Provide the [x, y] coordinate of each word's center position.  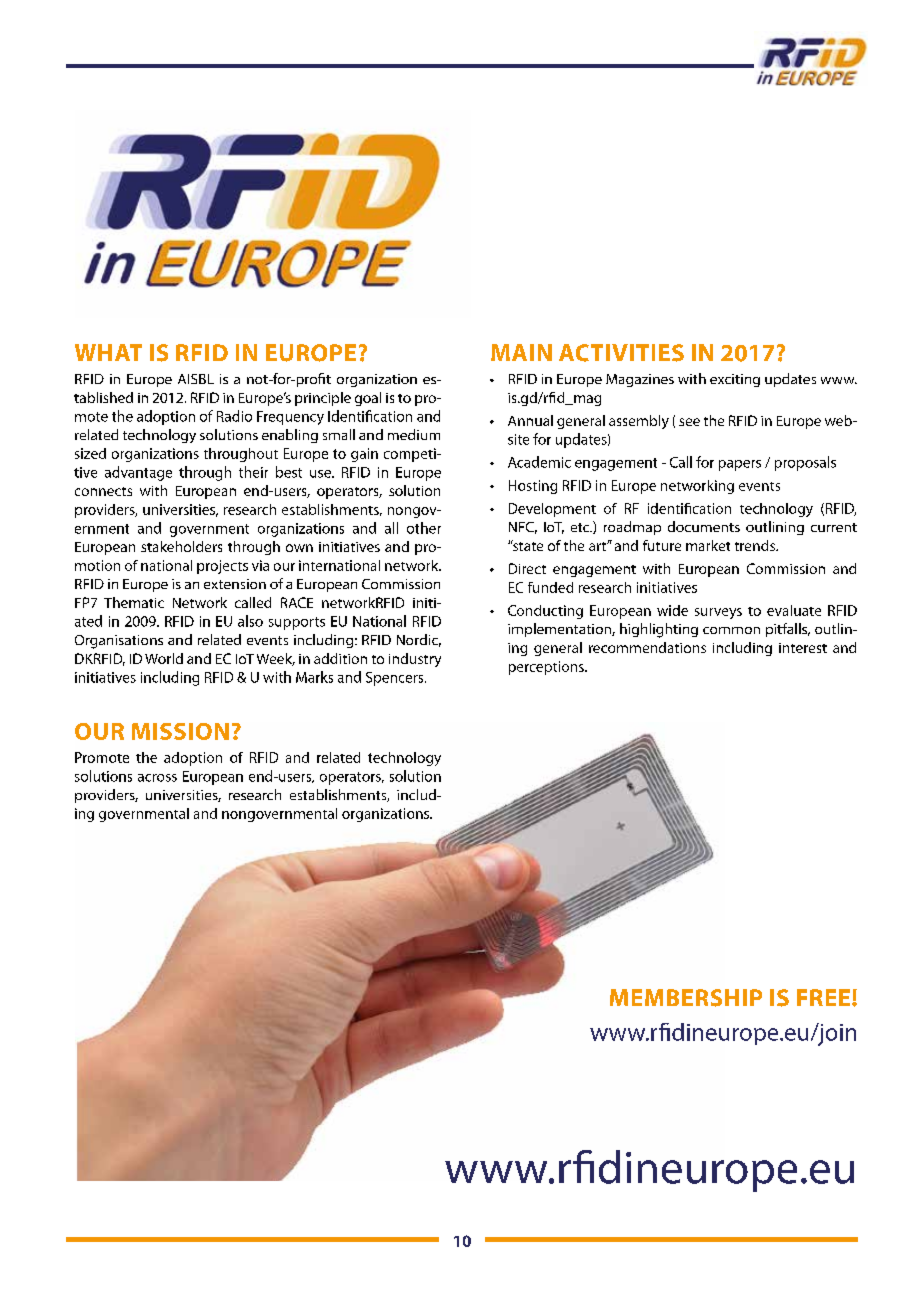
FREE [825, 997]
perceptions [547, 668]
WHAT [108, 352]
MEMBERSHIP [686, 998]
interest [803, 648]
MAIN [521, 352]
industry [415, 660]
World [164, 658]
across [157, 778]
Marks [314, 677]
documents [704, 526]
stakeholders [181, 546]
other [424, 528]
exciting [735, 380]
